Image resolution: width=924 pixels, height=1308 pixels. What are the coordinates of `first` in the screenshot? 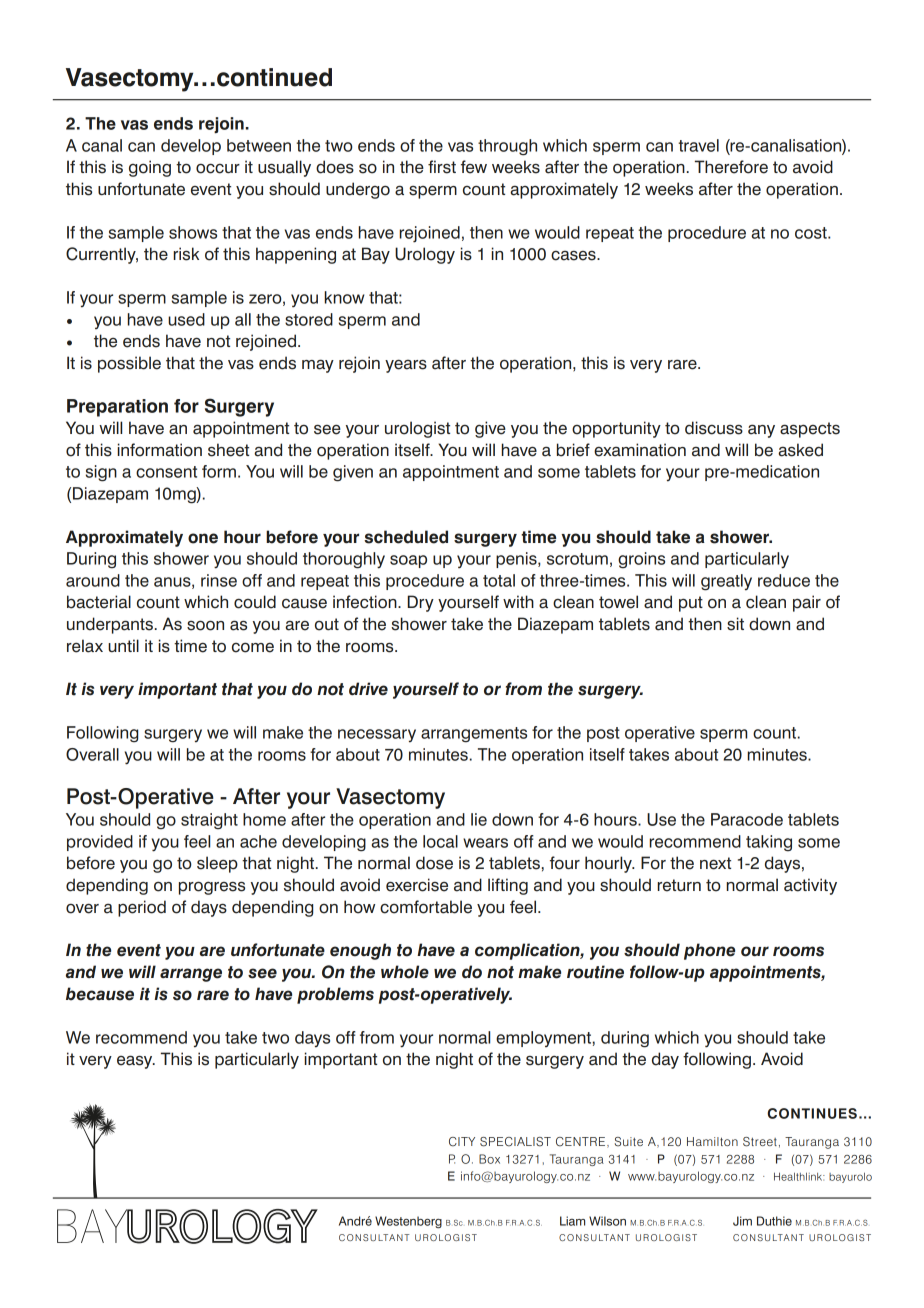 It's located at (442, 167).
